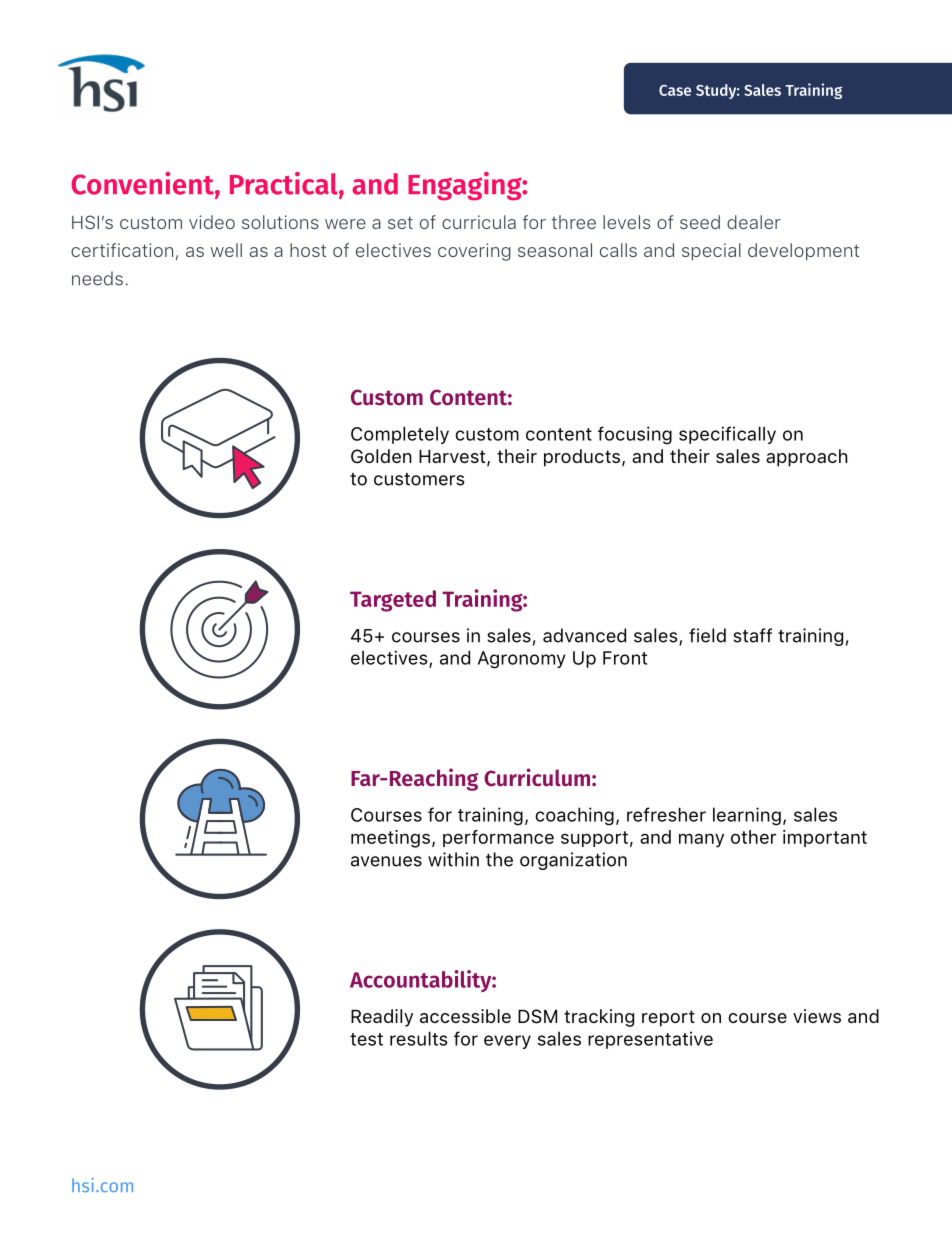 The width and height of the screenshot is (952, 1233). I want to click on Practical, so click(285, 184).
